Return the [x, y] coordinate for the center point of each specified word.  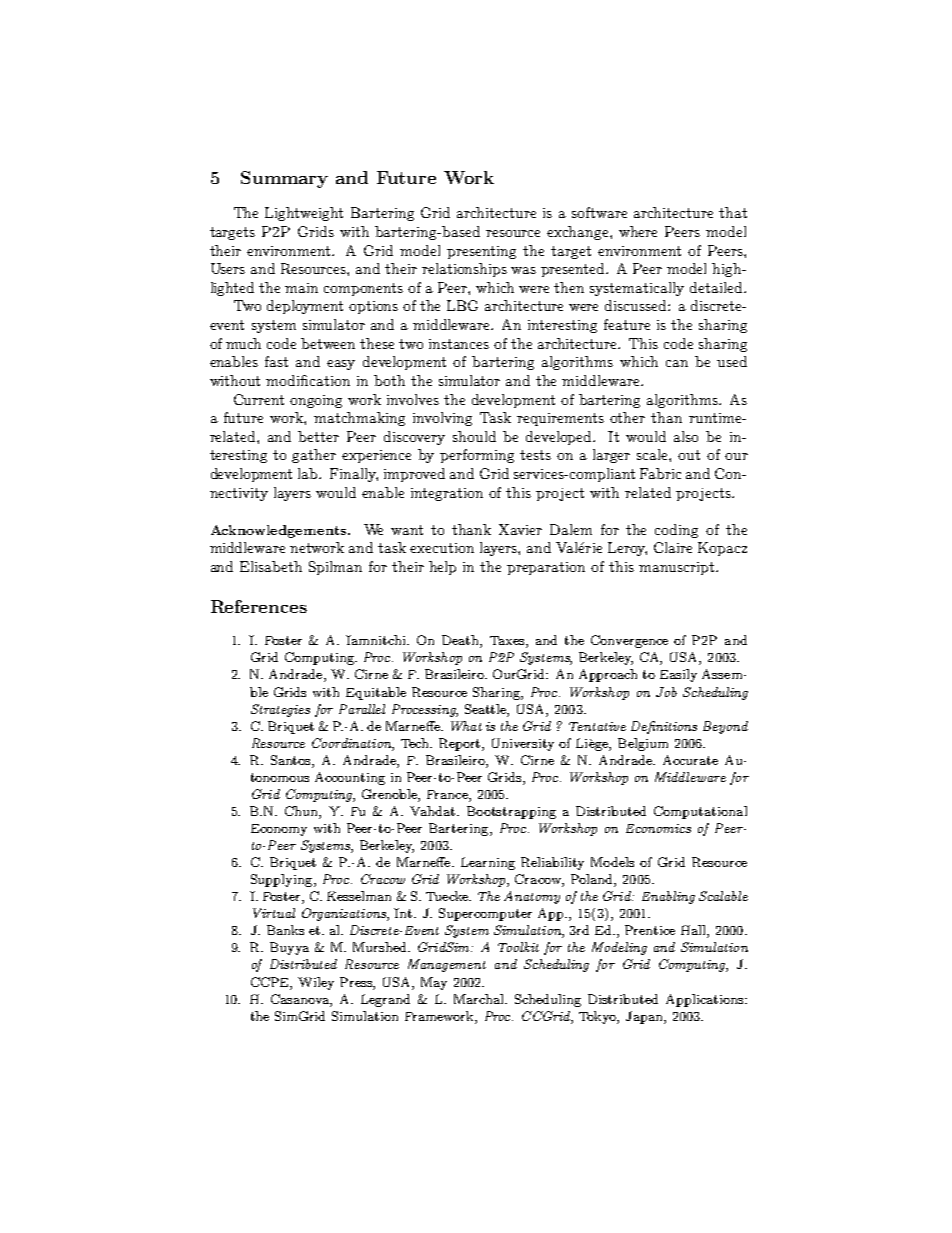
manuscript [676, 568]
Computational [700, 812]
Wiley [316, 983]
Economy [279, 830]
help [442, 568]
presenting [481, 252]
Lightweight [304, 214]
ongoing [316, 401]
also [686, 436]
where [638, 231]
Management [447, 965]
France [448, 794]
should [474, 436]
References [259, 606]
